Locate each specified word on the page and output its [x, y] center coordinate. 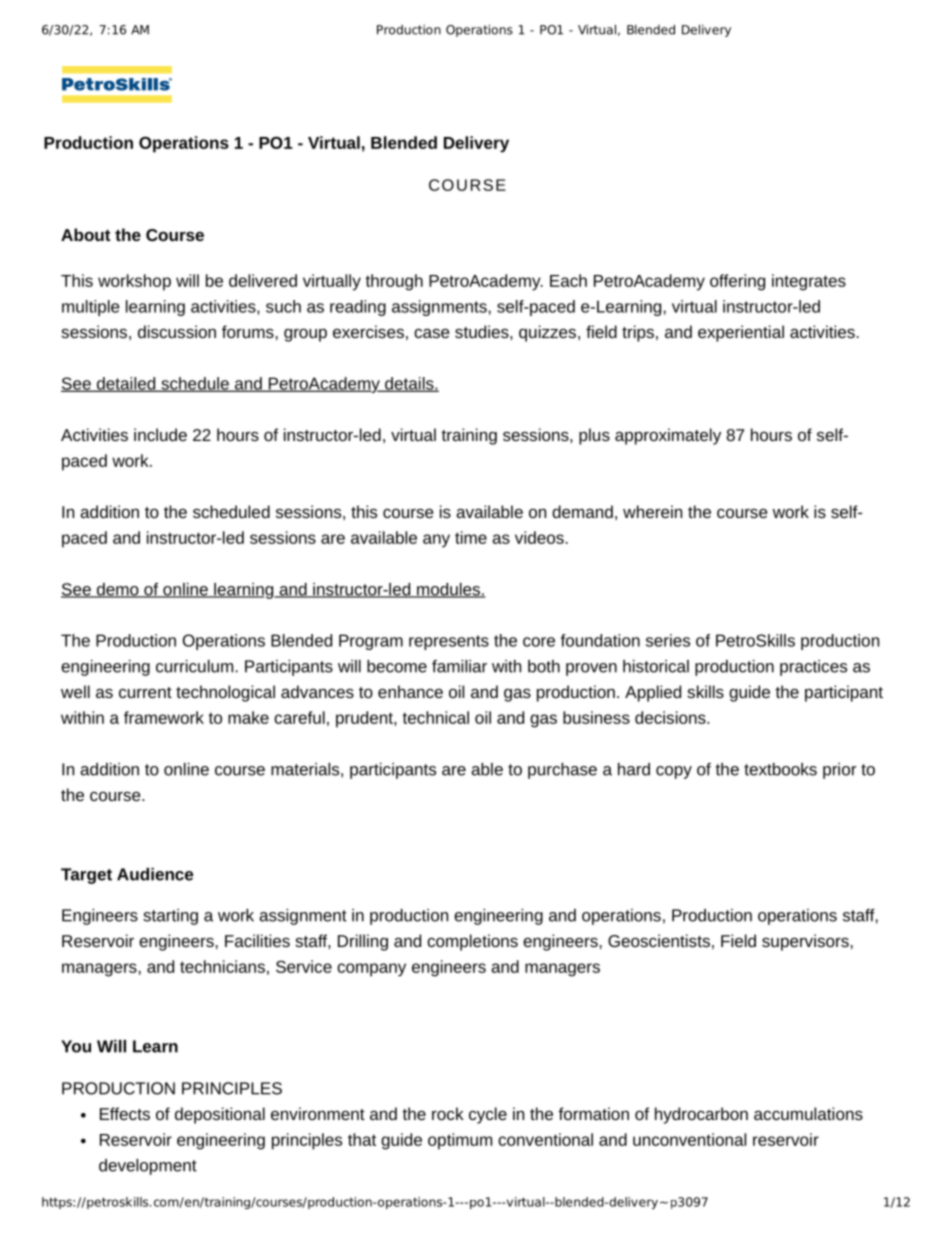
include [160, 434]
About [86, 234]
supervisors [805, 942]
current [145, 692]
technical [436, 717]
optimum [460, 1141]
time [471, 537]
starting [170, 917]
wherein [652, 511]
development [148, 1167]
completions [472, 942]
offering [737, 282]
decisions [671, 717]
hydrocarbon [701, 1115]
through [394, 282]
